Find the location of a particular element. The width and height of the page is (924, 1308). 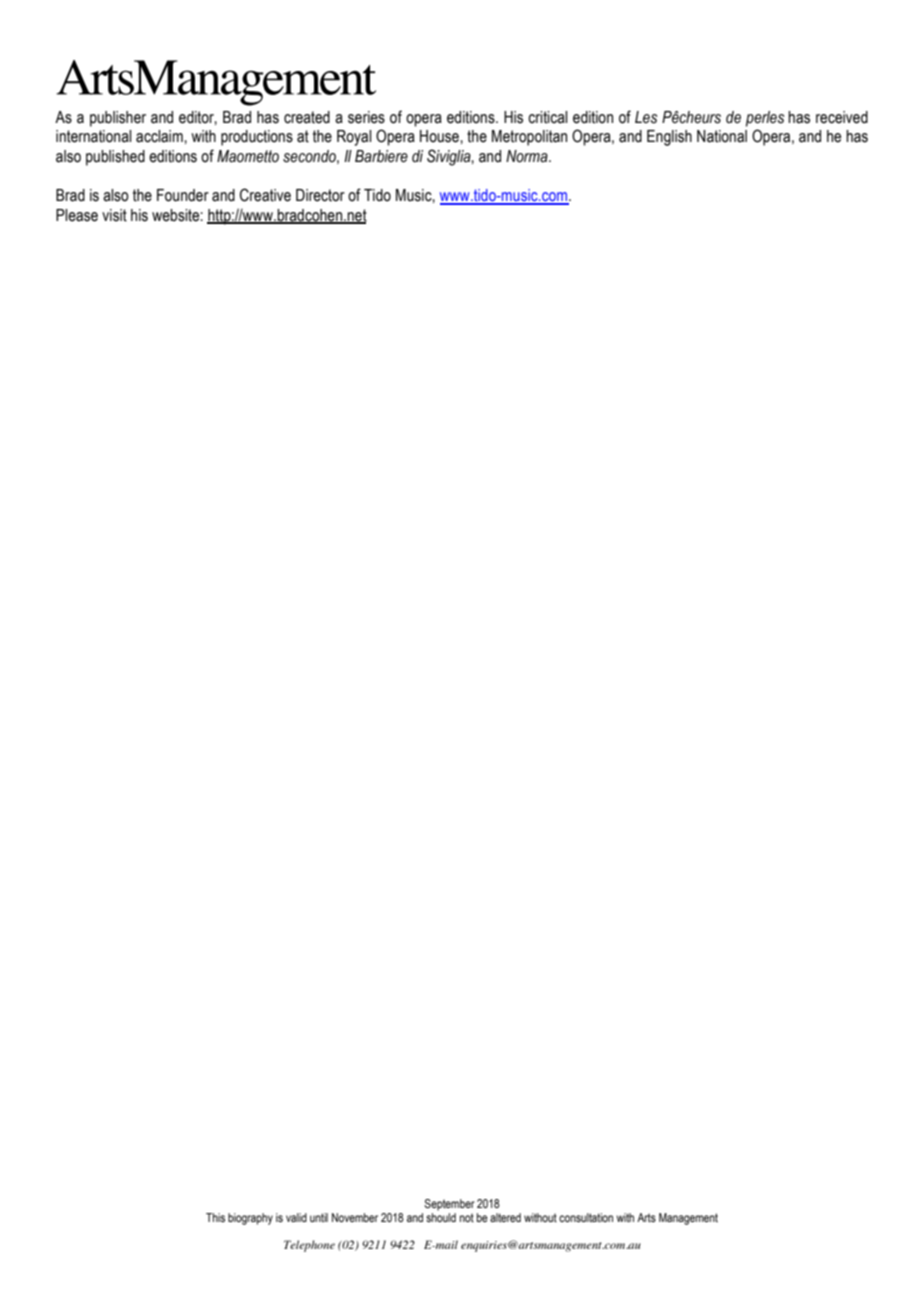

visit is located at coordinates (114, 215).
